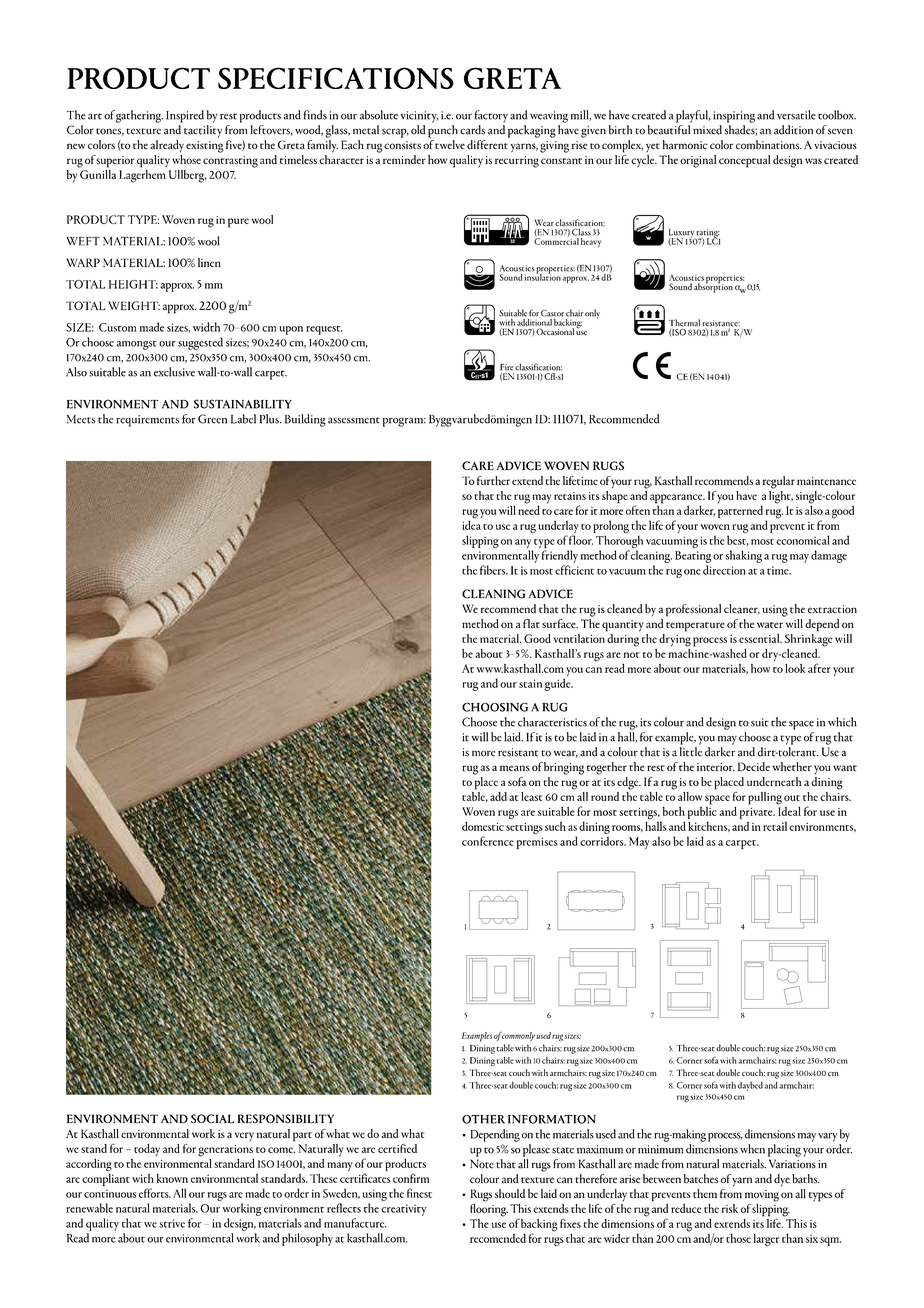 The image size is (924, 1308). I want to click on Inspired, so click(185, 116).
